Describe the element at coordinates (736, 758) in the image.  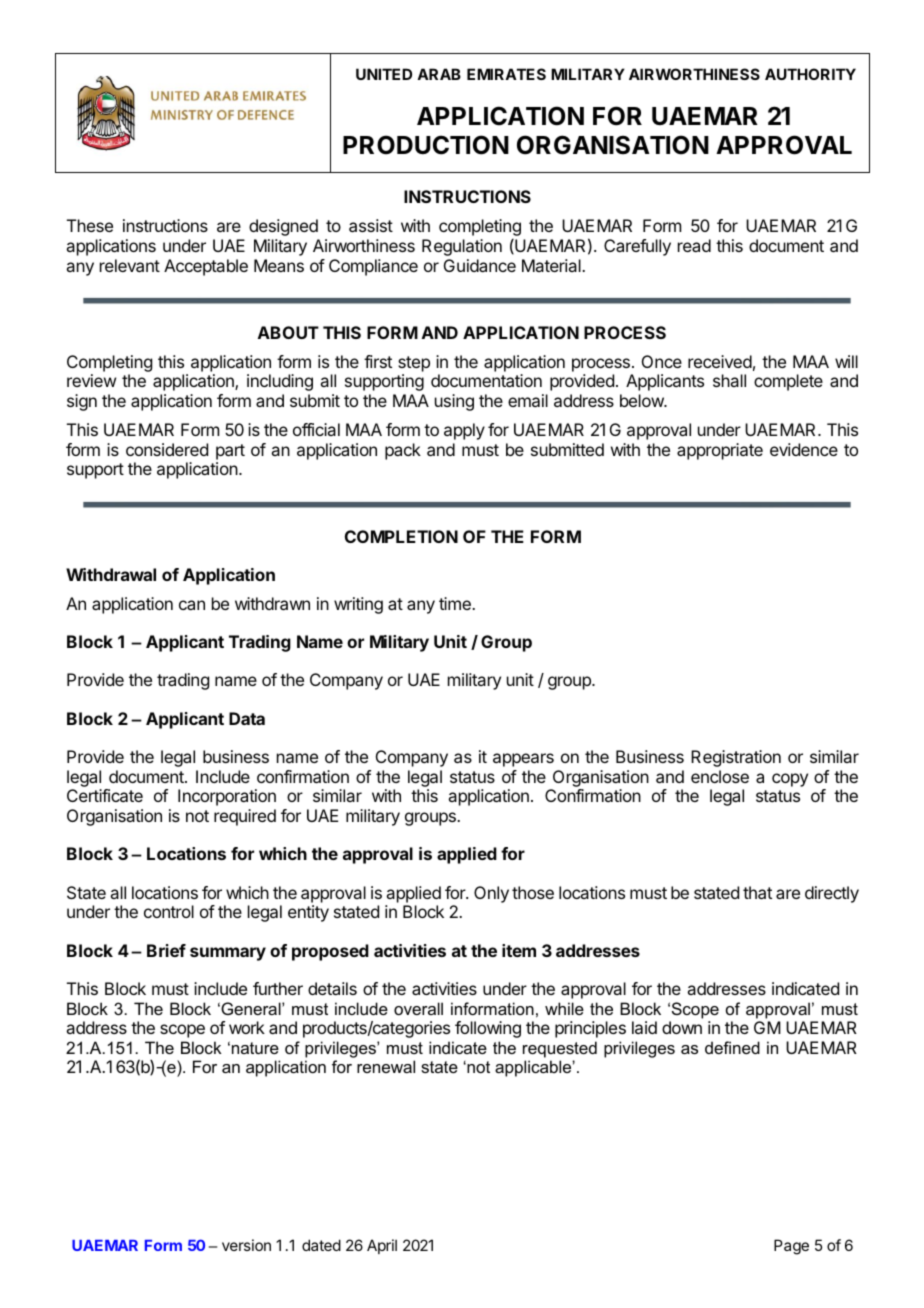
I see `Registration` at that location.
